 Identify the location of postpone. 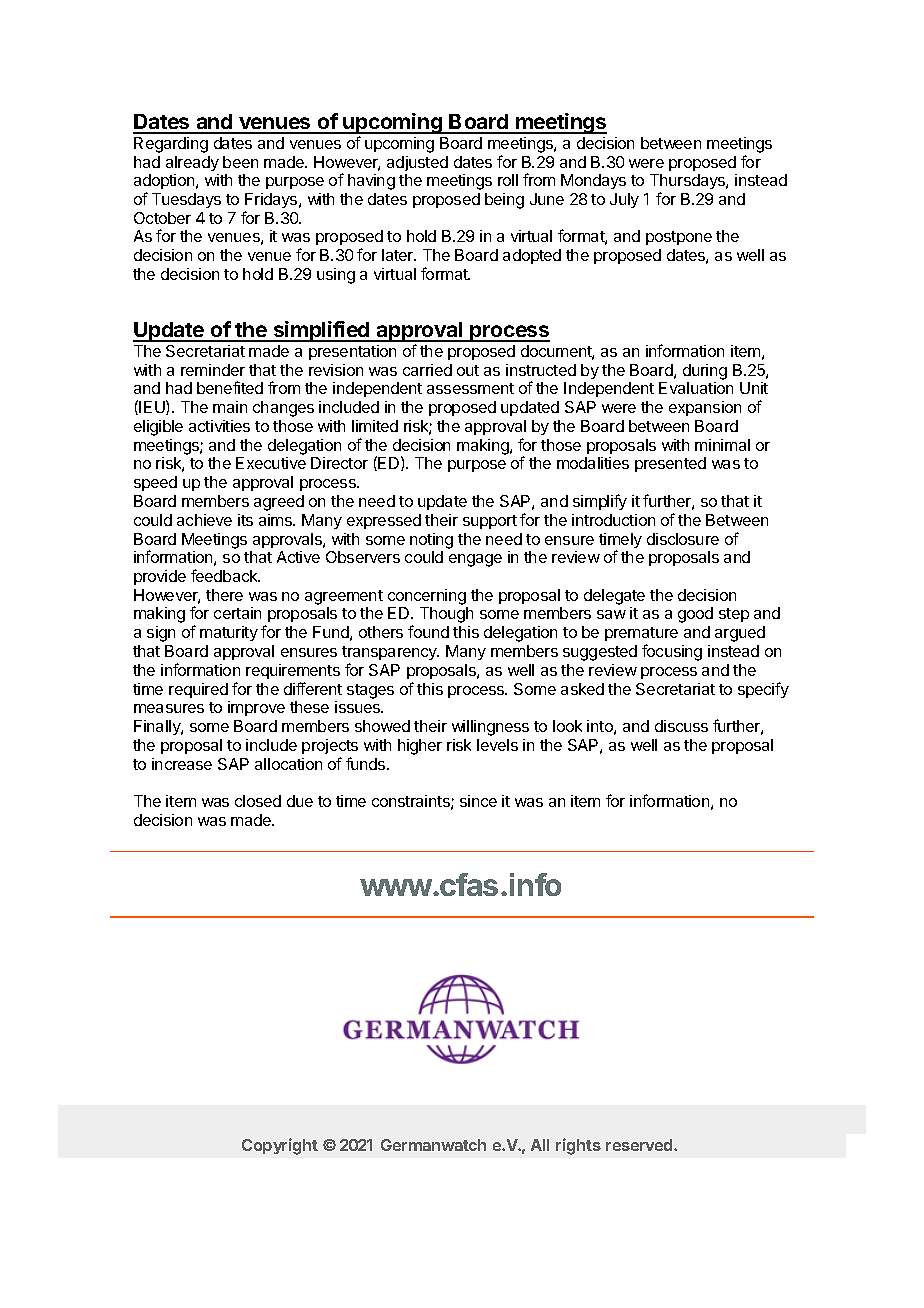
(679, 238).
